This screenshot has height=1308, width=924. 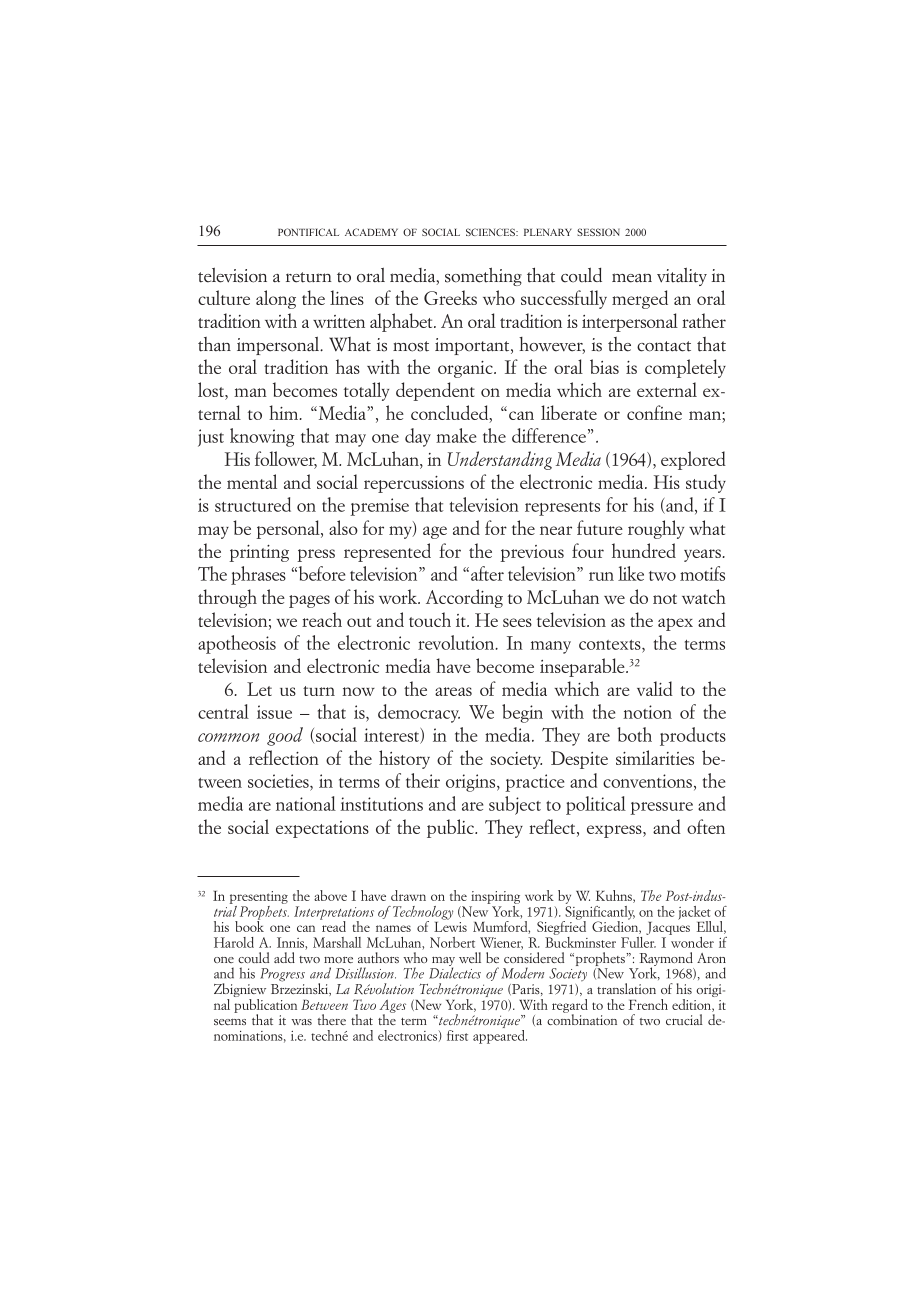 What do you see at coordinates (308, 232) in the screenshot?
I see `PONTIFICAL` at bounding box center [308, 232].
